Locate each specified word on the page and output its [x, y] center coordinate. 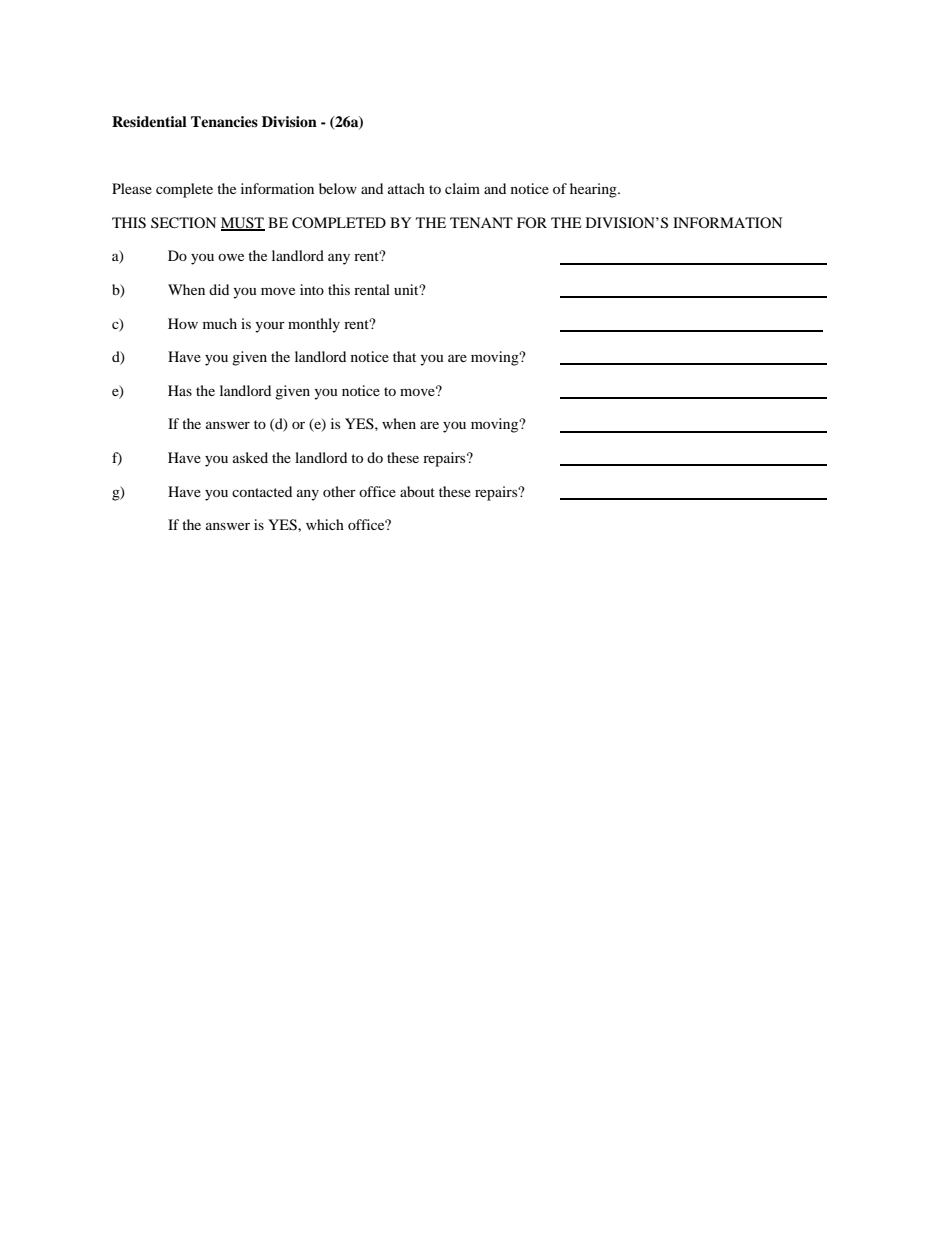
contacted [262, 491]
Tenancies [224, 121]
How [183, 323]
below [338, 188]
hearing [594, 190]
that [404, 356]
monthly [314, 325]
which [325, 524]
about [417, 491]
